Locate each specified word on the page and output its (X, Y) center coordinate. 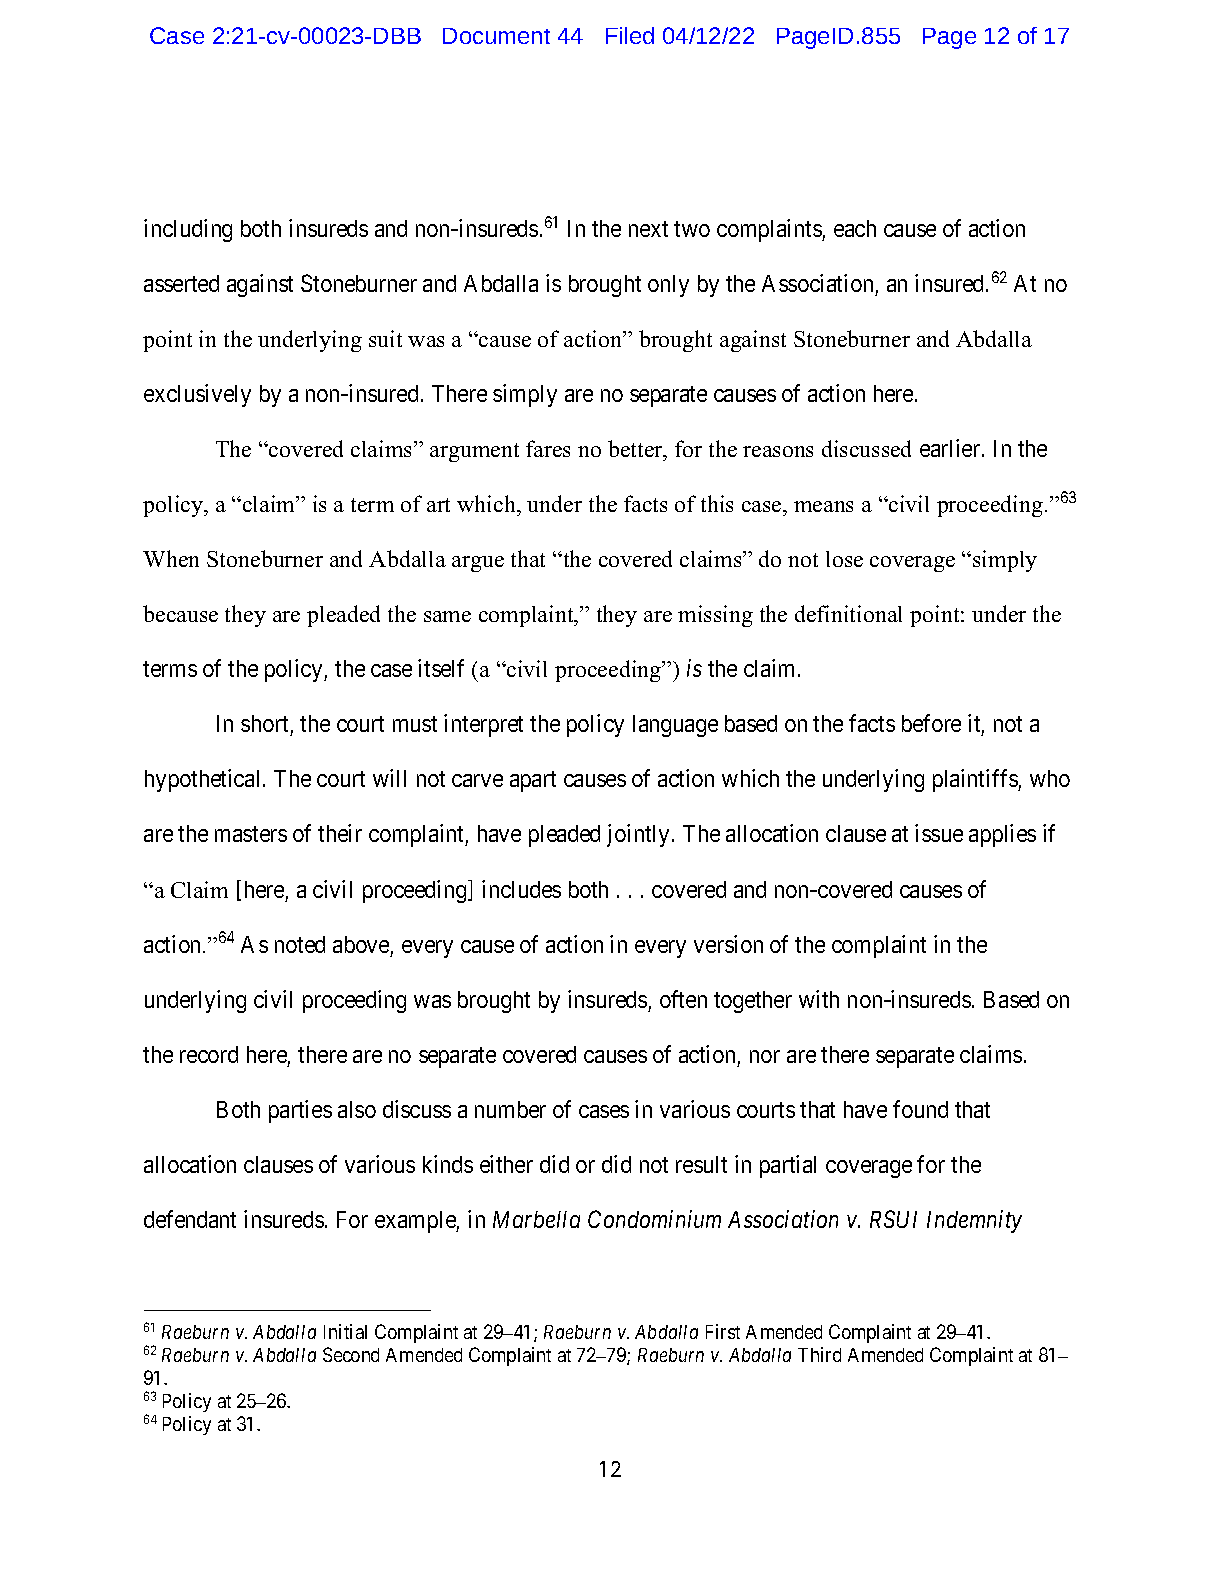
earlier (951, 448)
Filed (630, 35)
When (171, 558)
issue (939, 833)
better (636, 448)
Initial (345, 1331)
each (855, 228)
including (188, 230)
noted (300, 944)
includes (521, 889)
